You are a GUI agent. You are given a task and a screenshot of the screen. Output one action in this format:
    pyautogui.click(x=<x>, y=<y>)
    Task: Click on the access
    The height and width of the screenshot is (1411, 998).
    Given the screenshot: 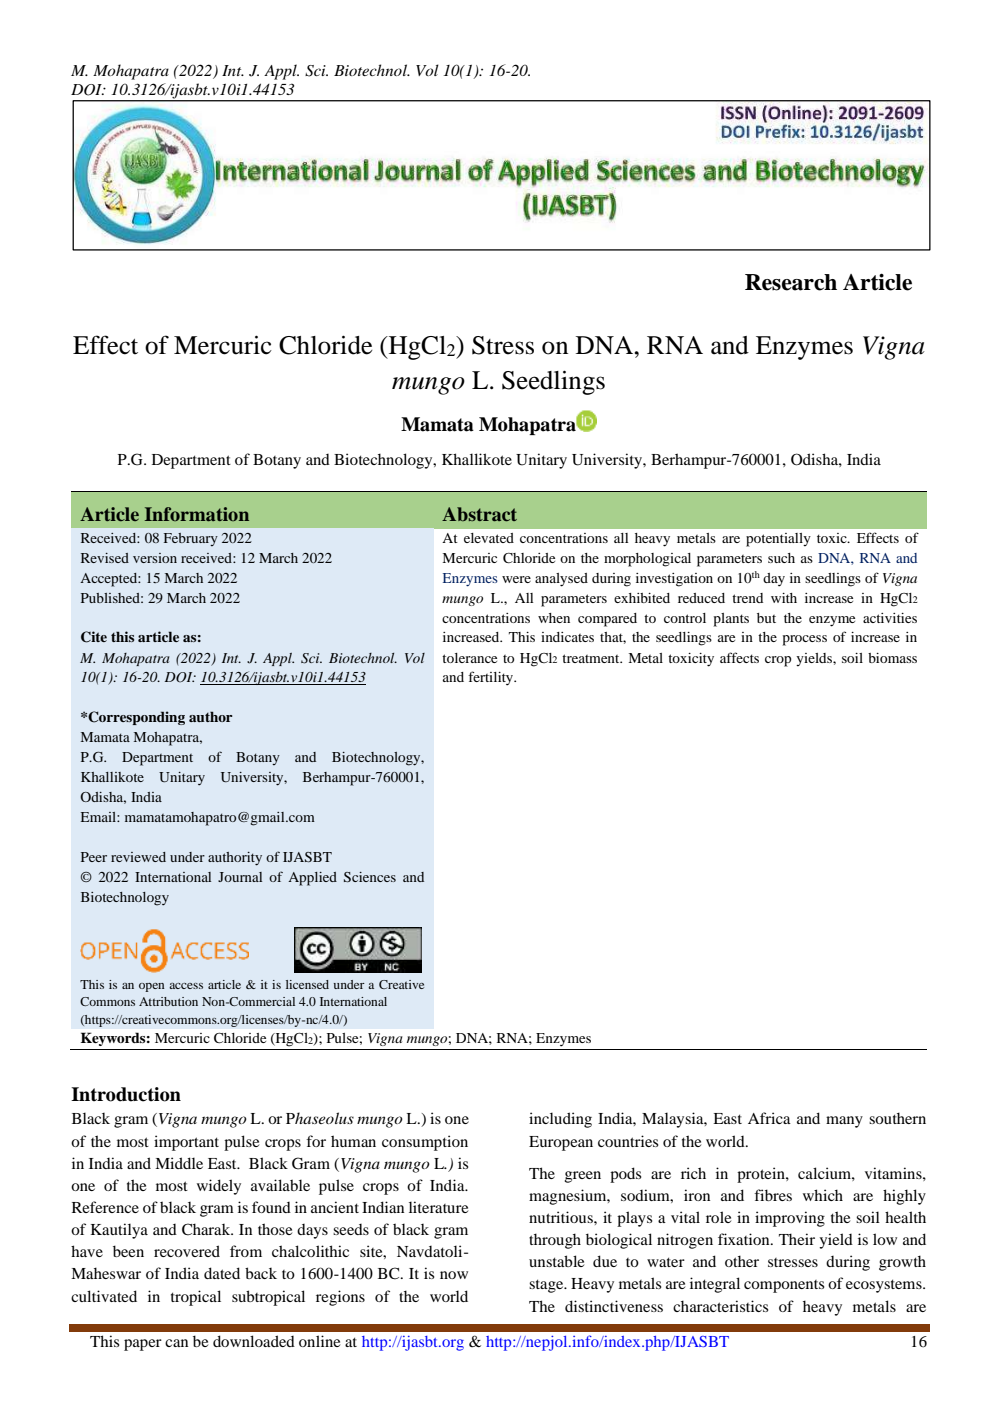 What is the action you would take?
    pyautogui.click(x=186, y=986)
